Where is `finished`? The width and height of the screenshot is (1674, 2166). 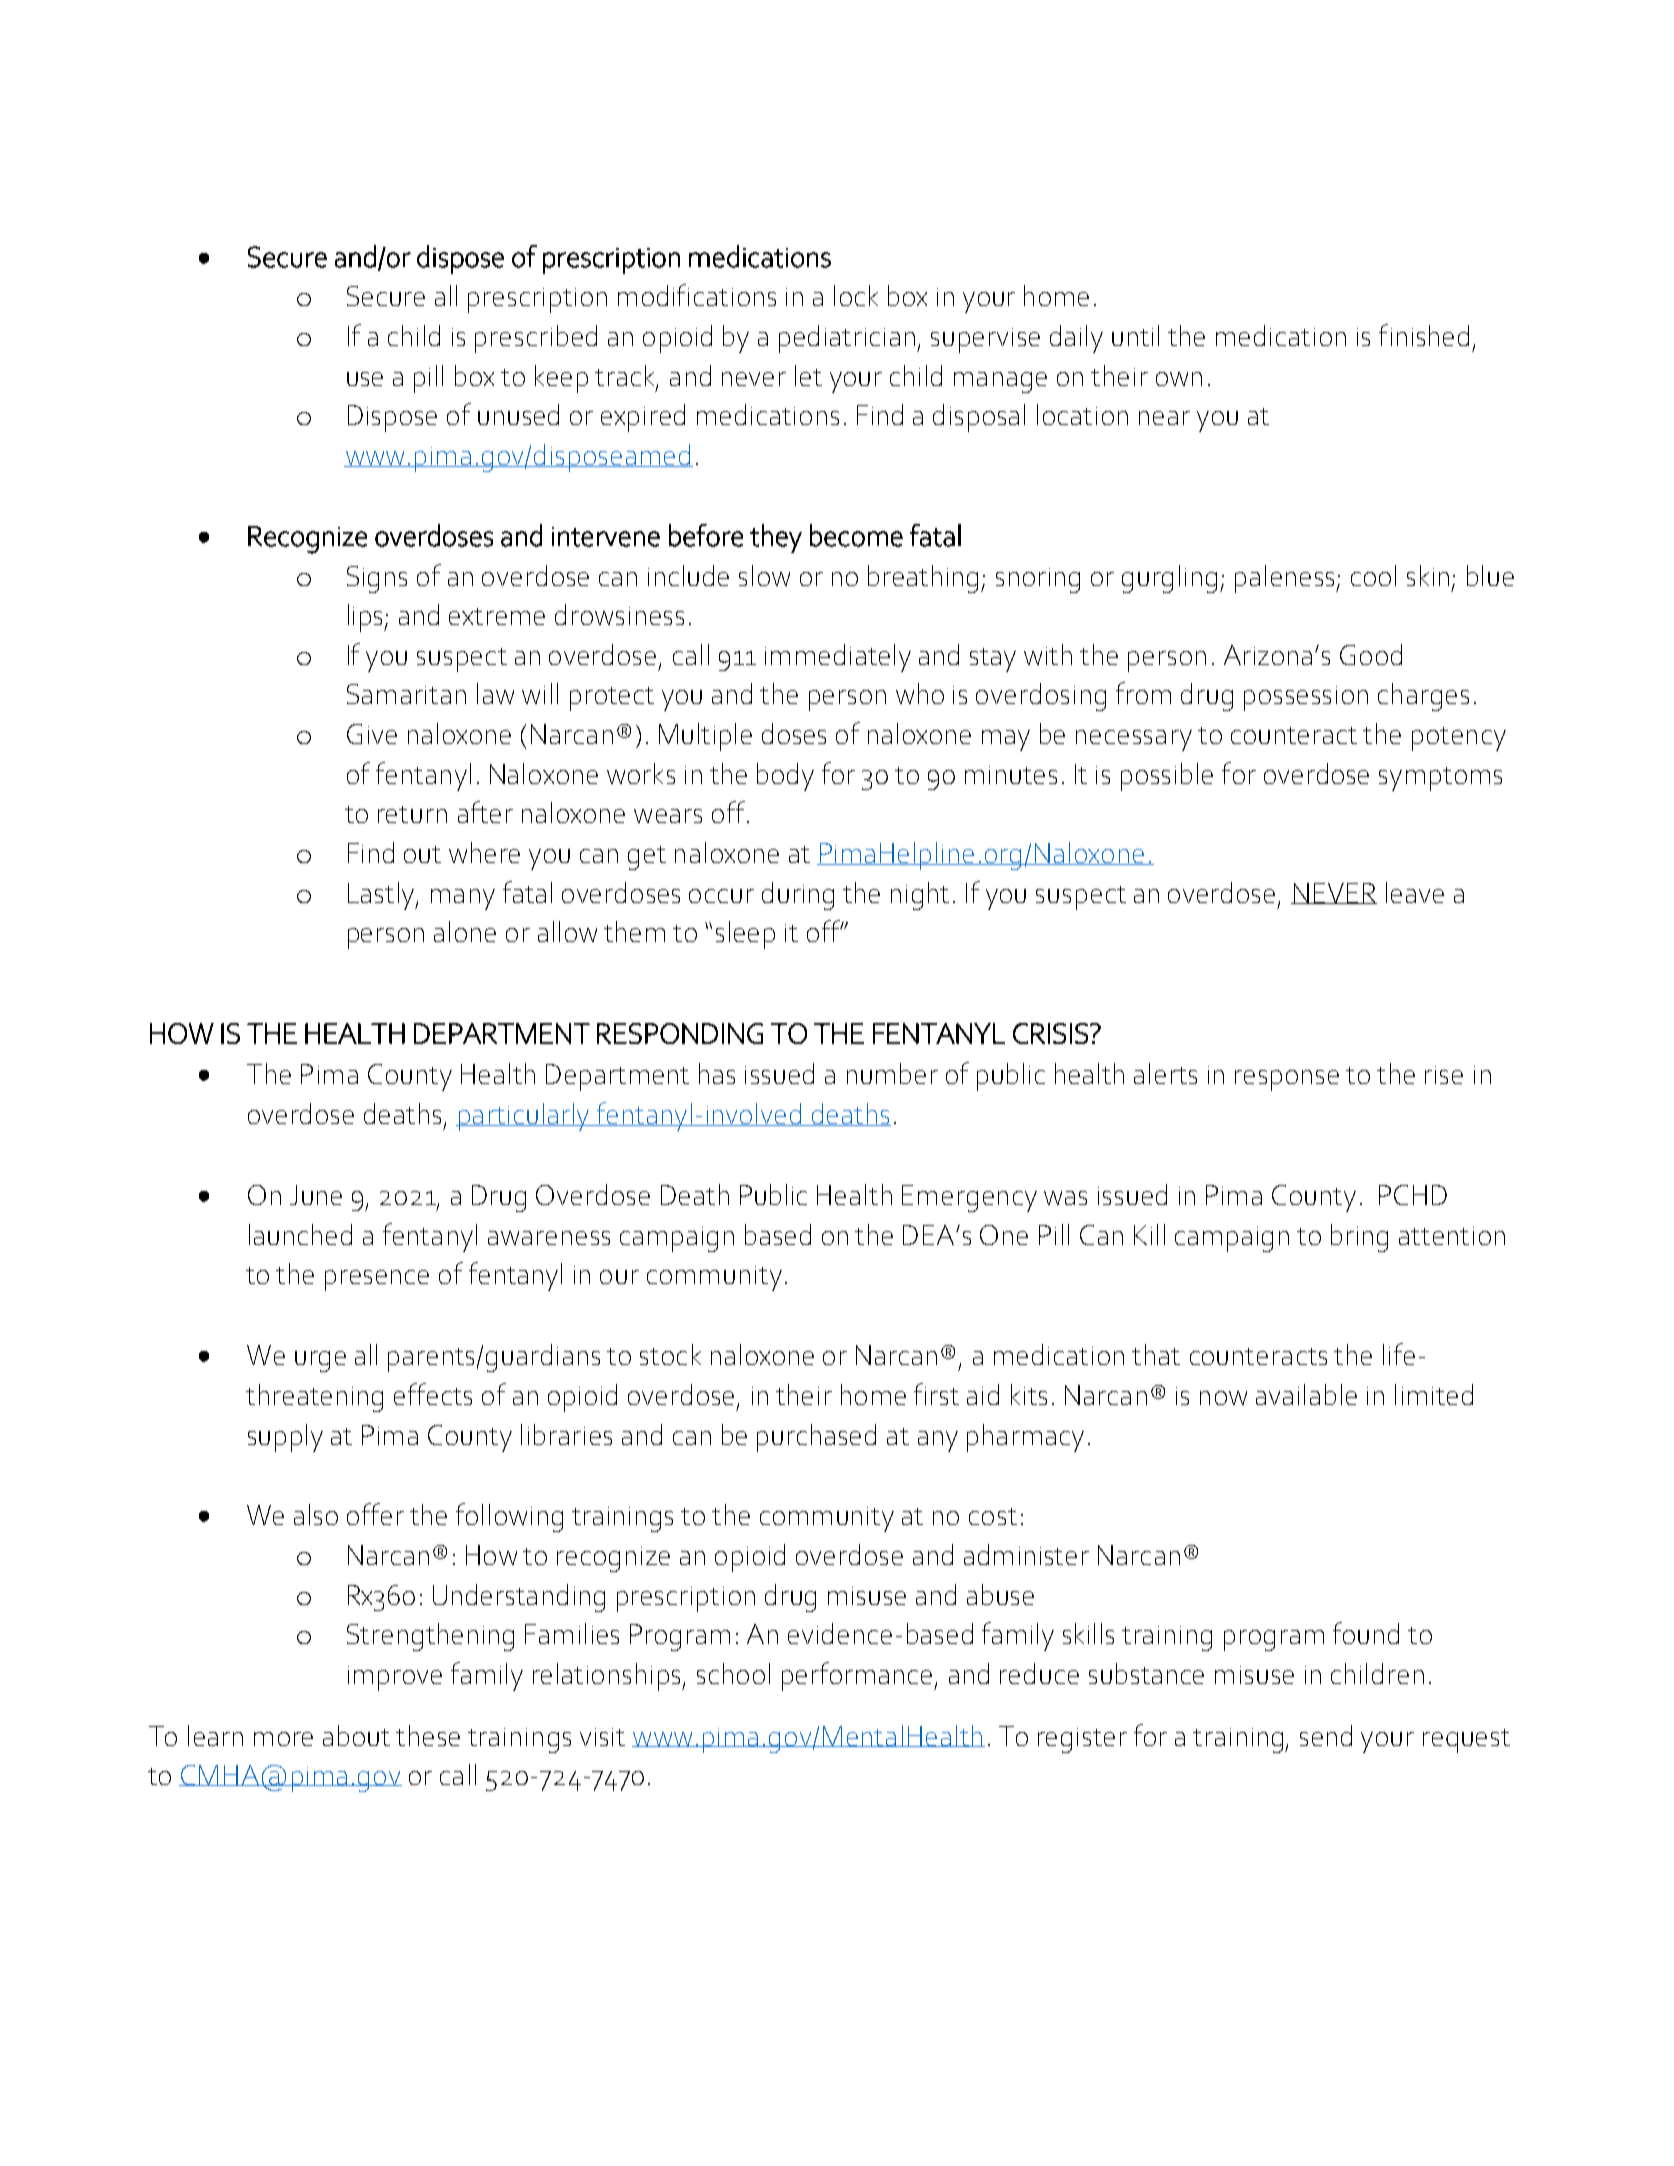
finished is located at coordinates (1424, 335).
